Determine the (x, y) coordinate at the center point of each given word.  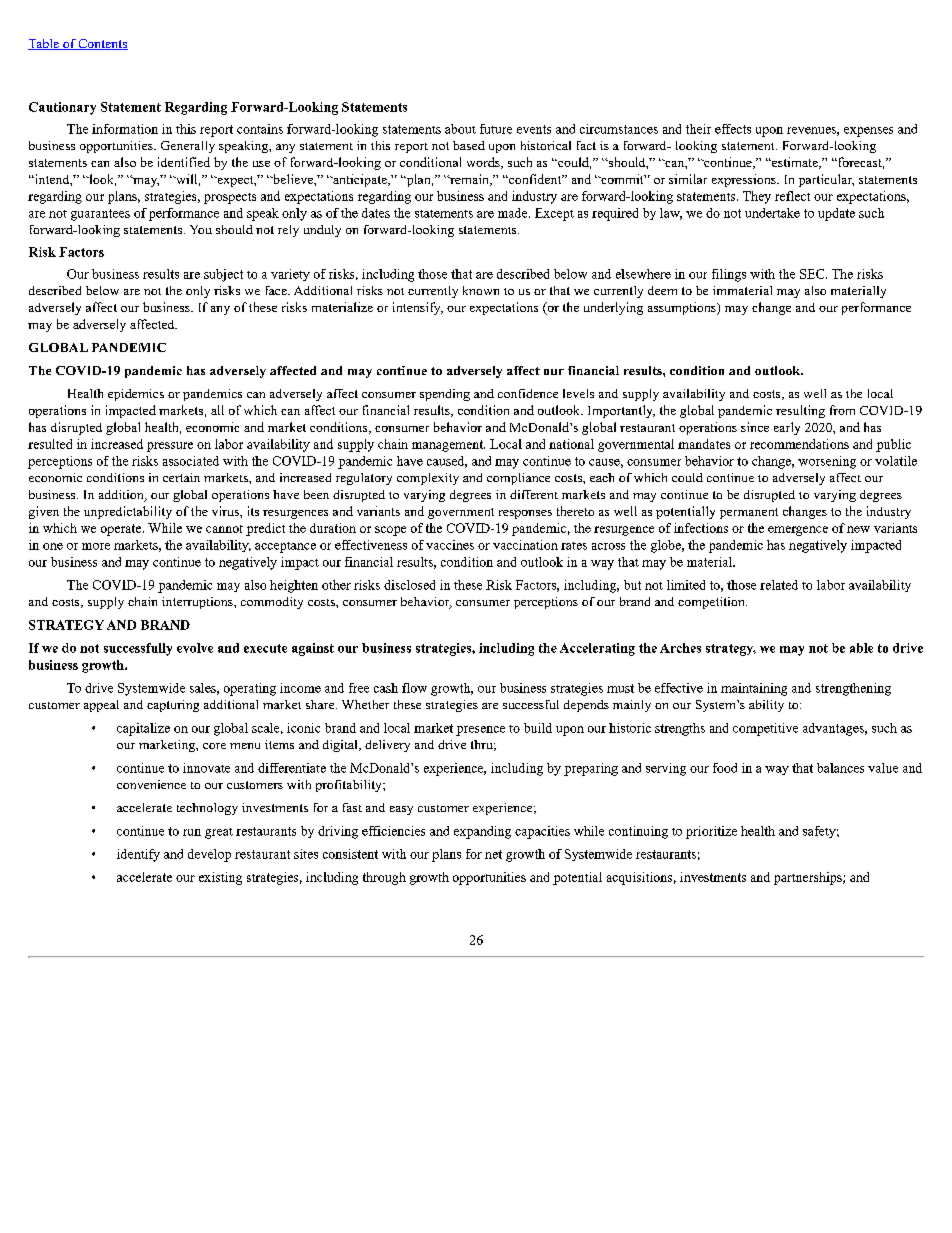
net (493, 854)
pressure (170, 447)
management (448, 446)
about (460, 129)
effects (733, 129)
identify (138, 855)
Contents (102, 44)
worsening (827, 462)
